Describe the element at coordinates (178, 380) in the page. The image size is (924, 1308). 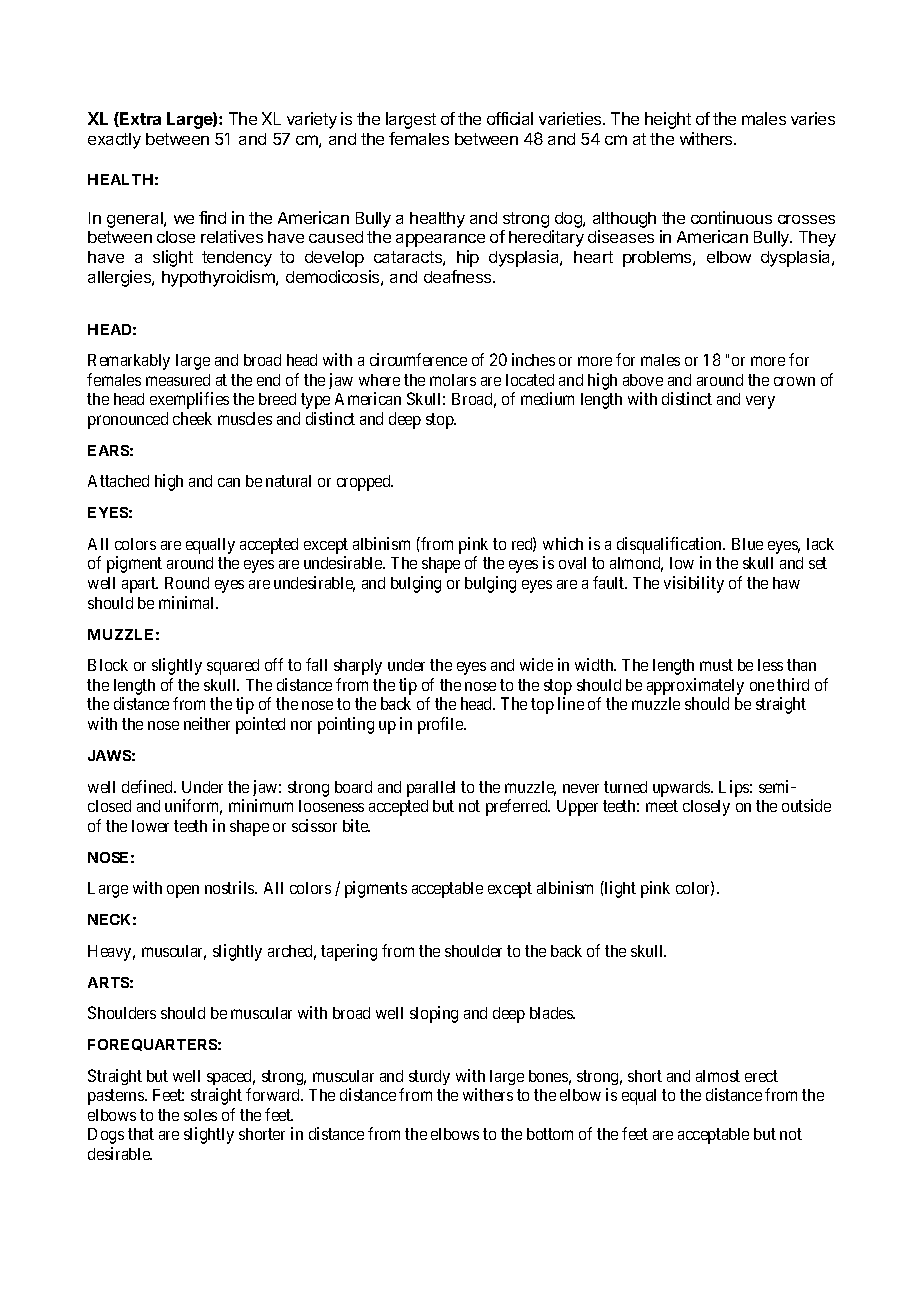
I see `measured` at that location.
